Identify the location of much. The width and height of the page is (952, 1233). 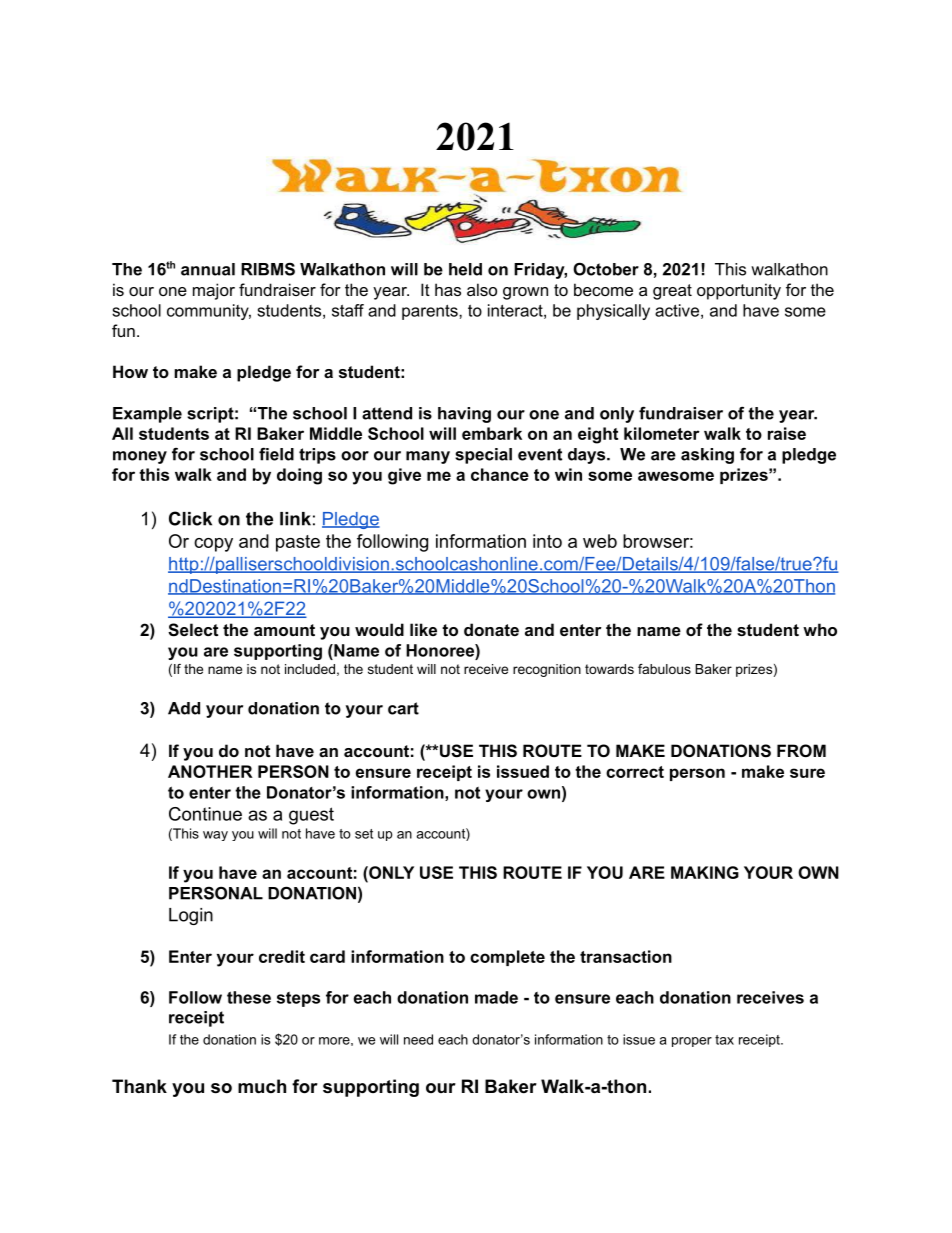
(262, 1086).
